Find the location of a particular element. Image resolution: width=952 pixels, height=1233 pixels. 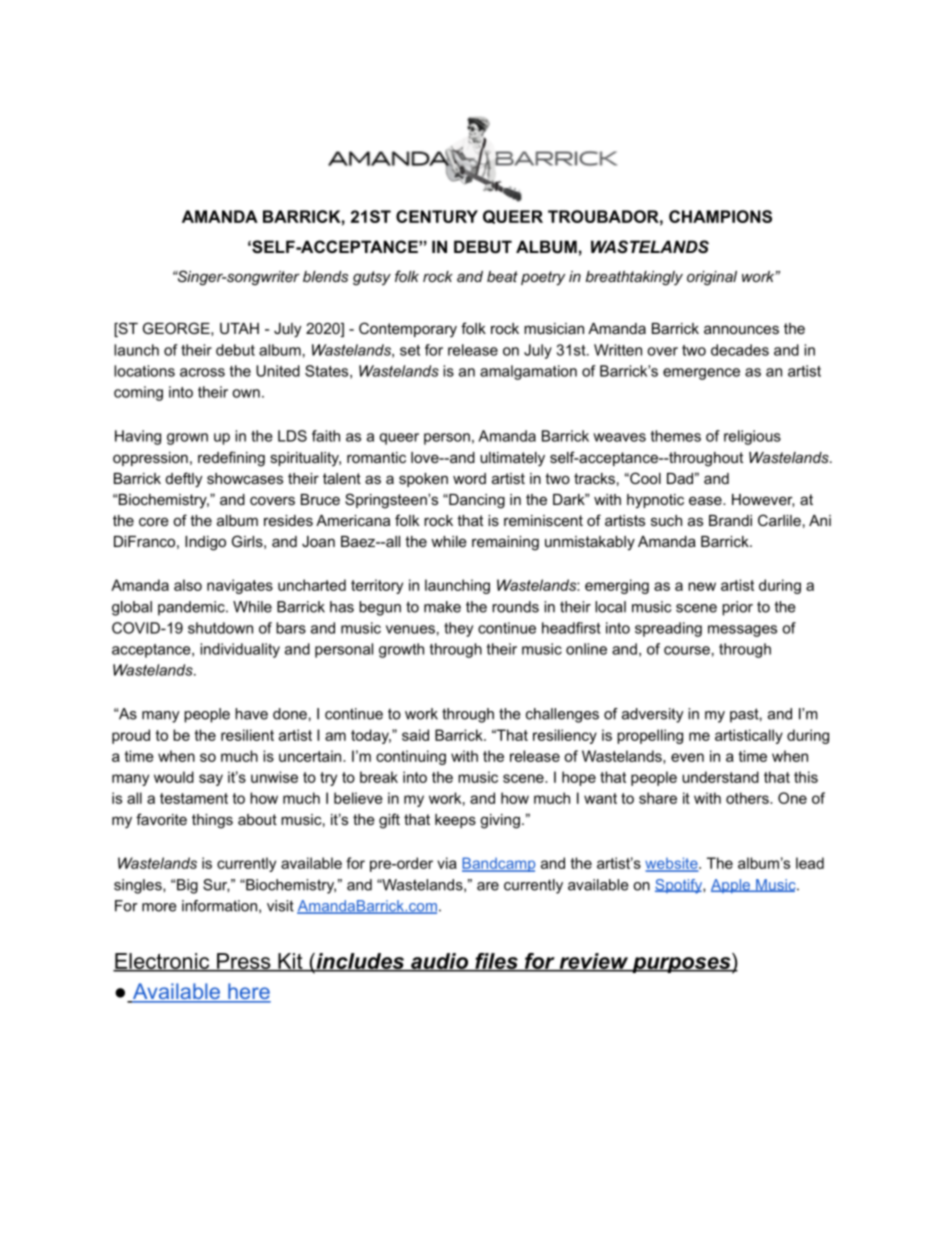

CENTURY is located at coordinates (437, 216).
